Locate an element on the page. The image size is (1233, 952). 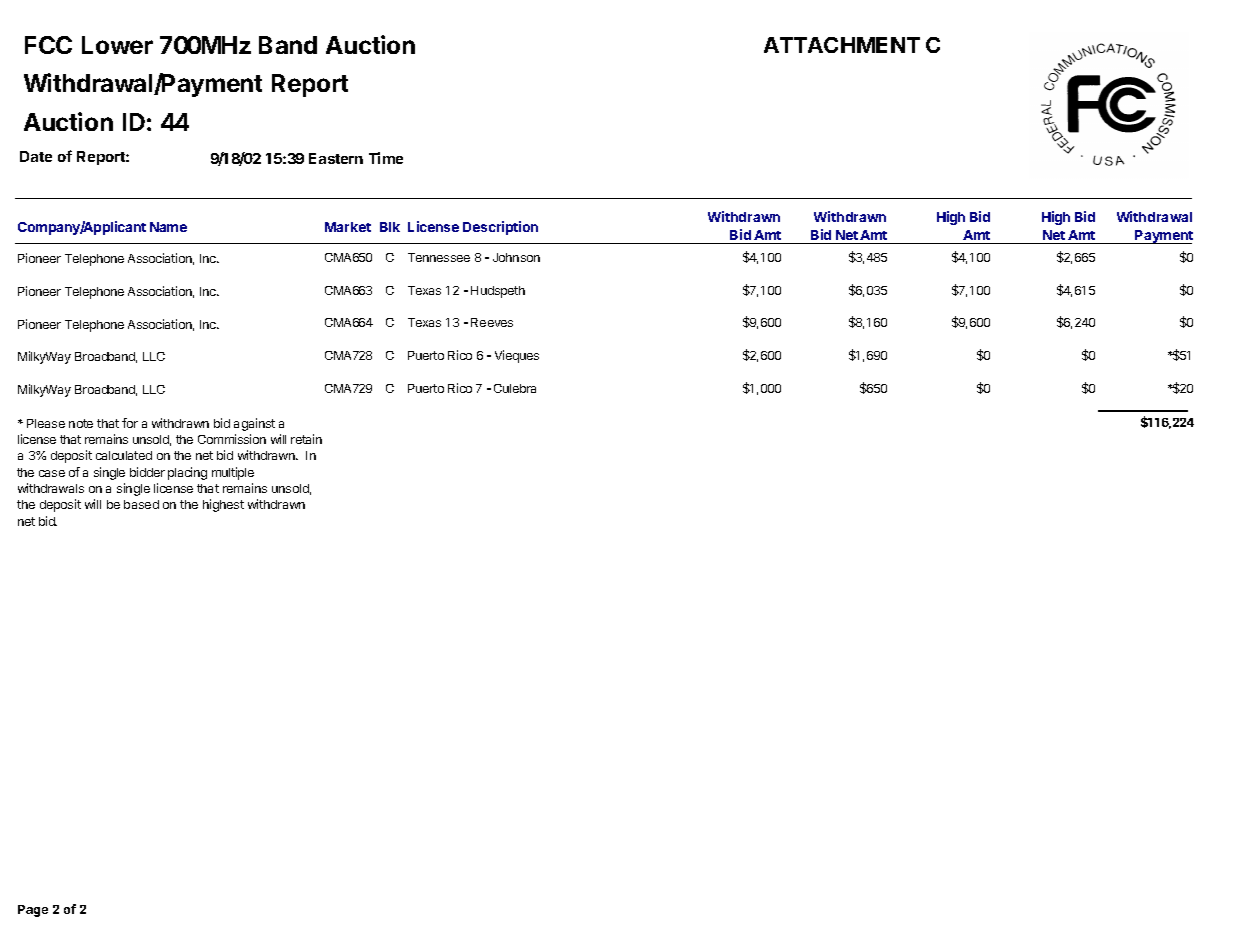
Reeves is located at coordinates (492, 322).
